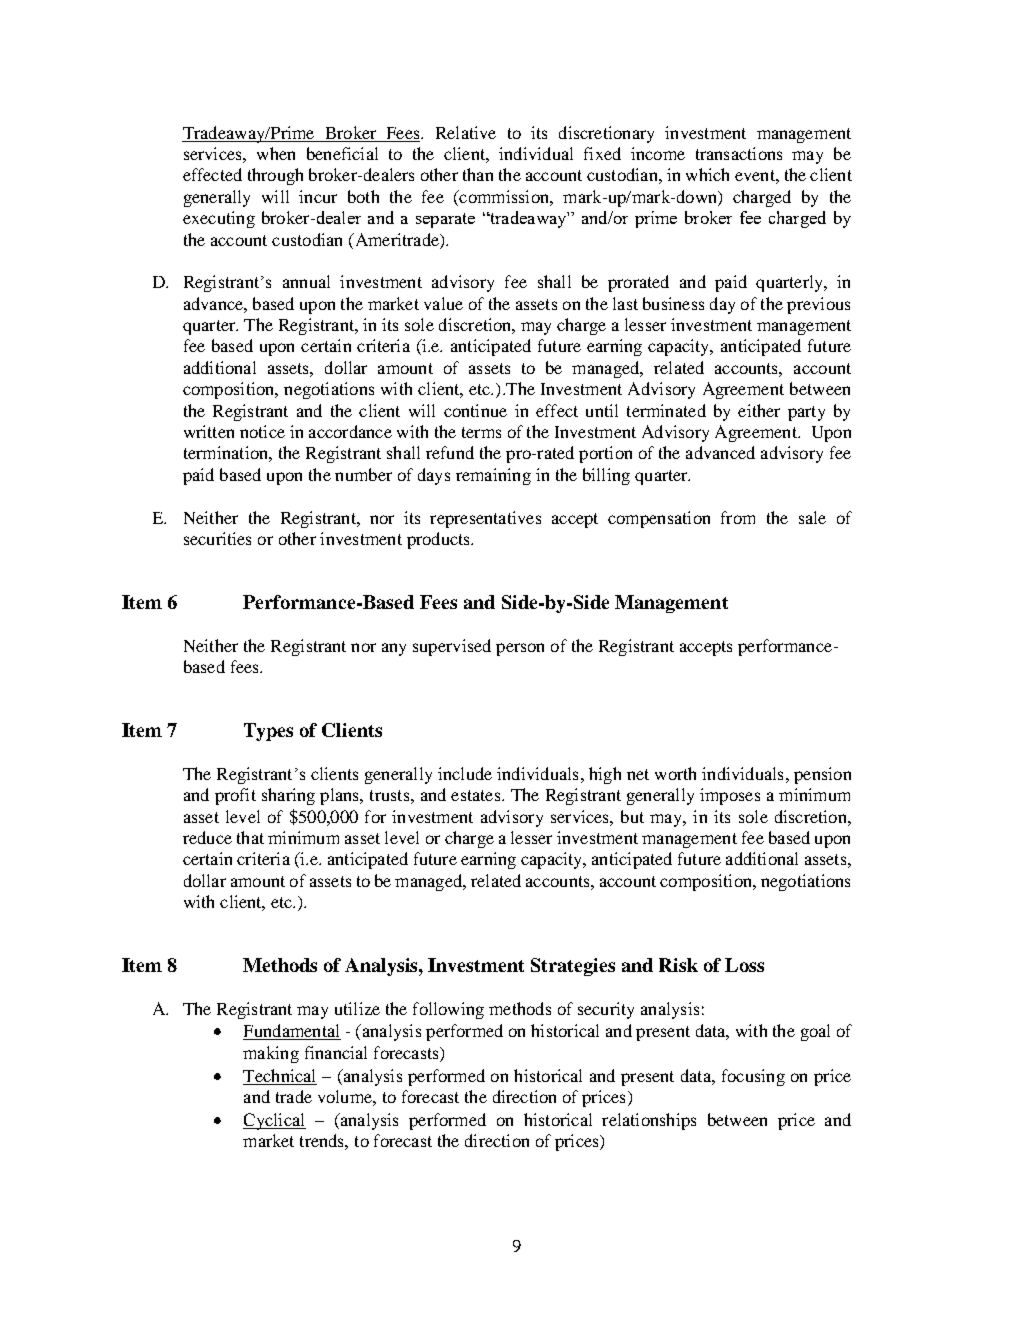  What do you see at coordinates (739, 153) in the document?
I see `transactions` at bounding box center [739, 153].
